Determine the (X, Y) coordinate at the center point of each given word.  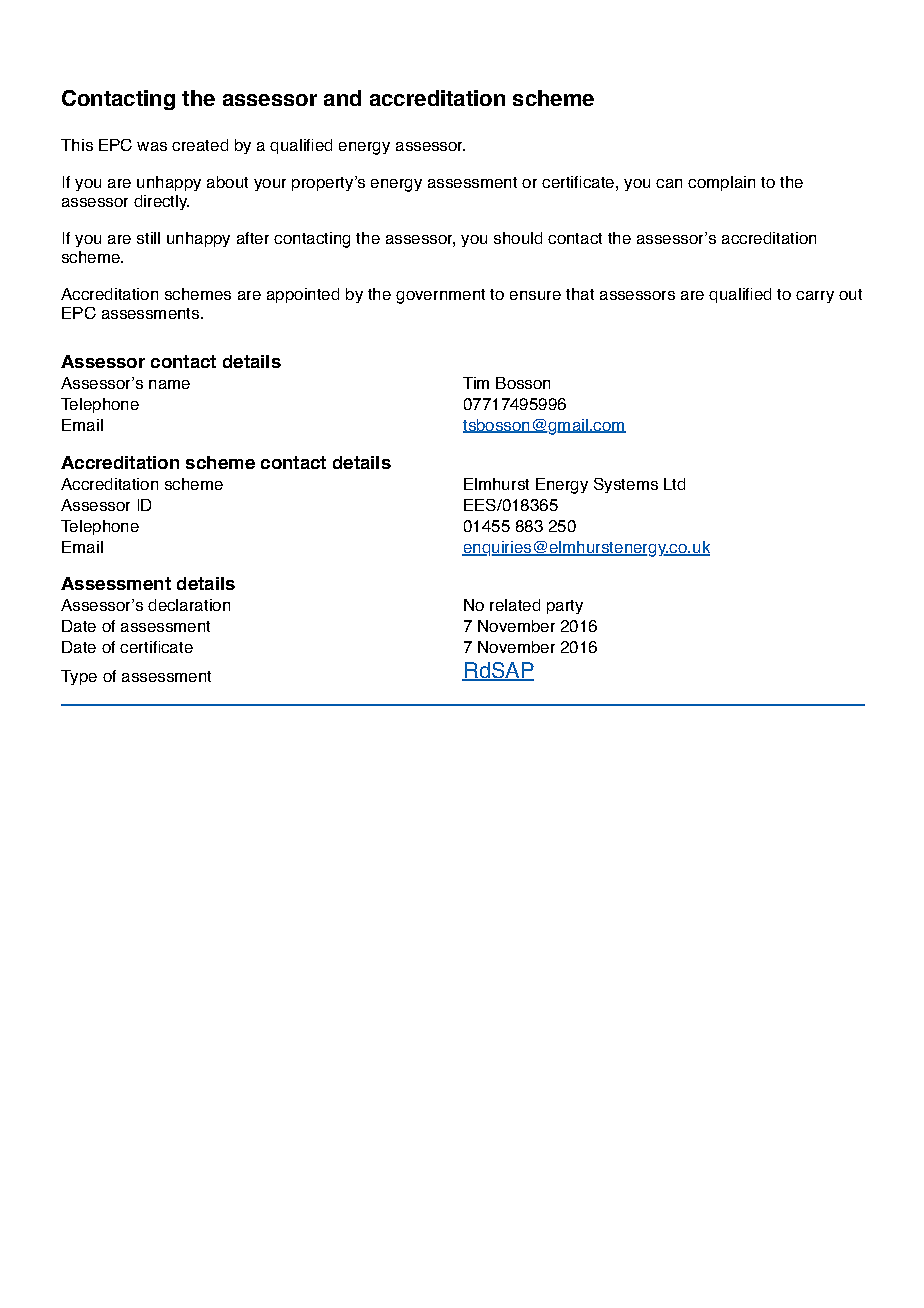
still (148, 238)
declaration (189, 605)
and (342, 98)
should (518, 238)
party (565, 607)
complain (721, 183)
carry (815, 297)
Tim (476, 383)
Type (79, 677)
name (169, 384)
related (515, 605)
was (152, 146)
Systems (626, 485)
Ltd (674, 484)
